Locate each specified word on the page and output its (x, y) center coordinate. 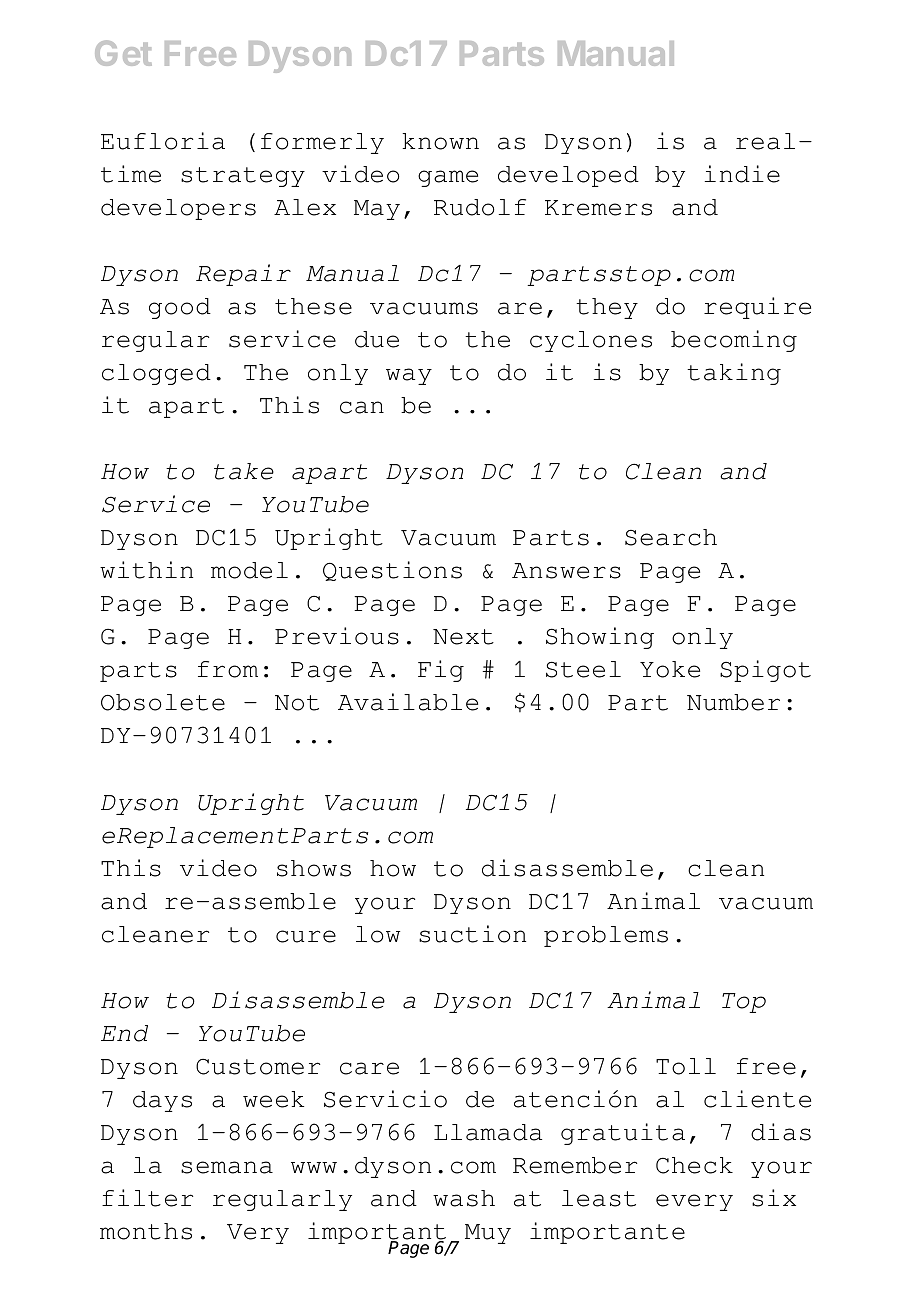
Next (463, 637)
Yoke (670, 669)
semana (227, 1167)
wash (464, 1198)
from (228, 669)
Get (123, 53)
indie (742, 174)
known (440, 141)
